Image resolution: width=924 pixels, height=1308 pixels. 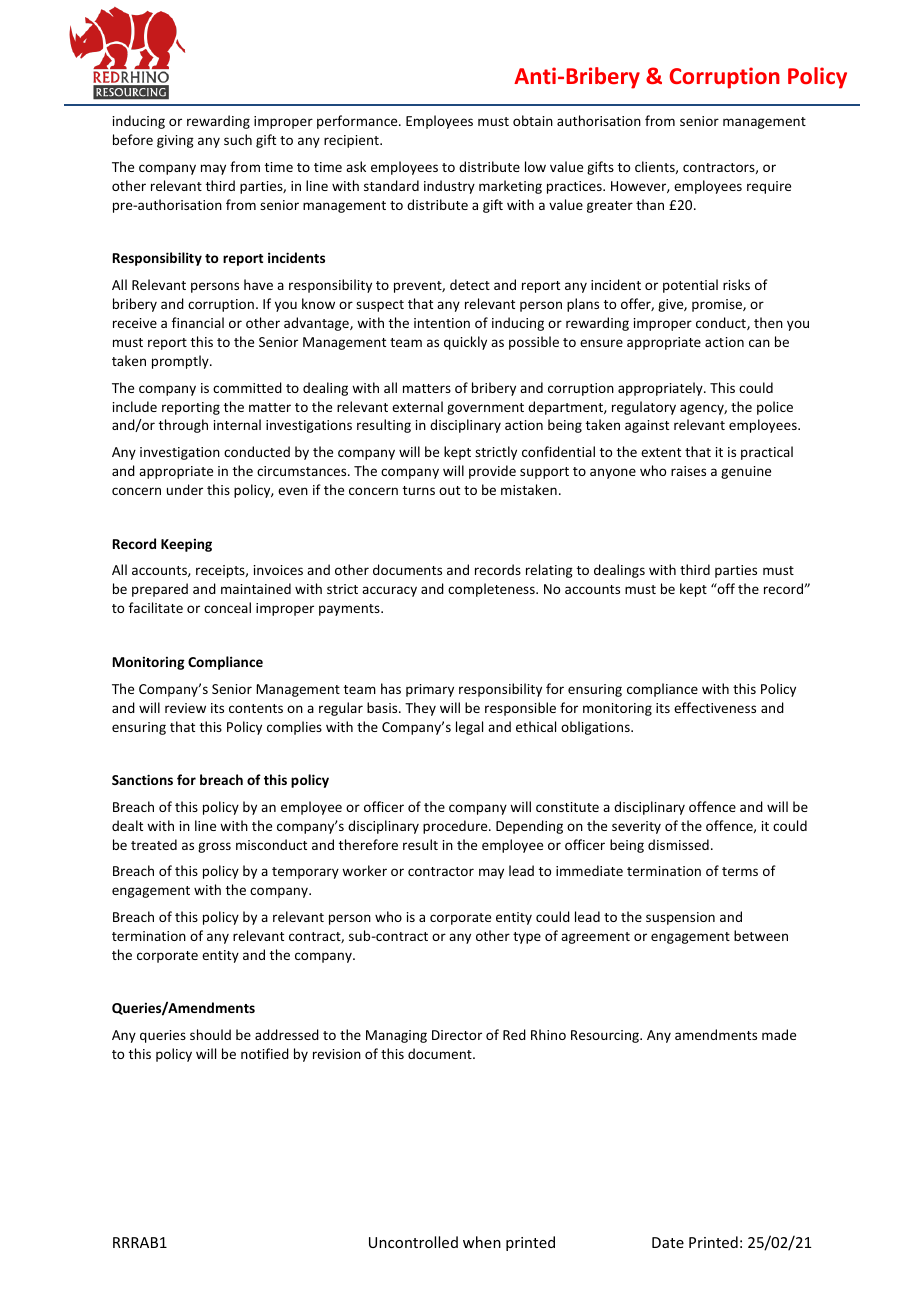 I want to click on notified, so click(x=265, y=1053).
